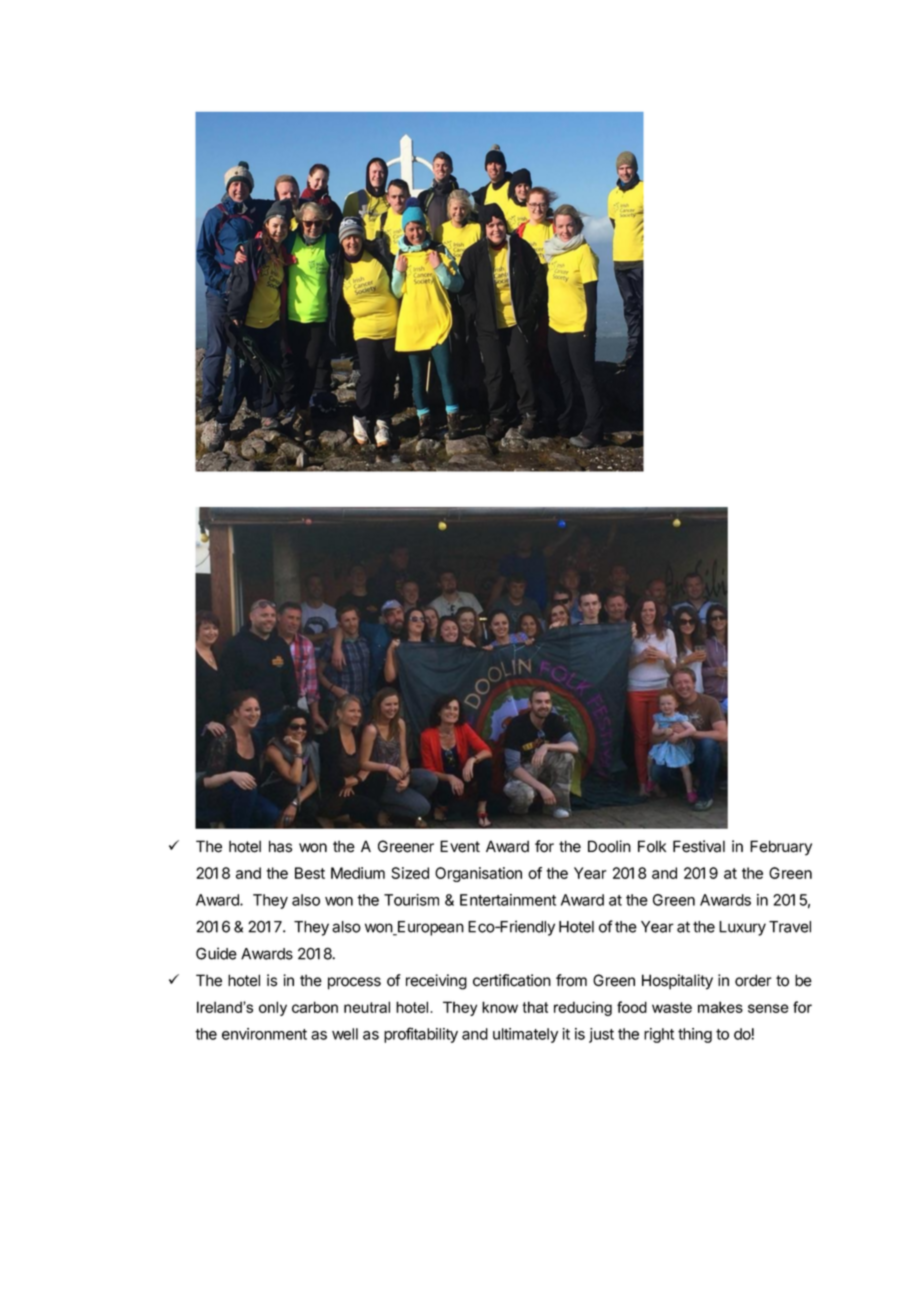 The width and height of the screenshot is (924, 1308). I want to click on Luxury, so click(742, 928).
